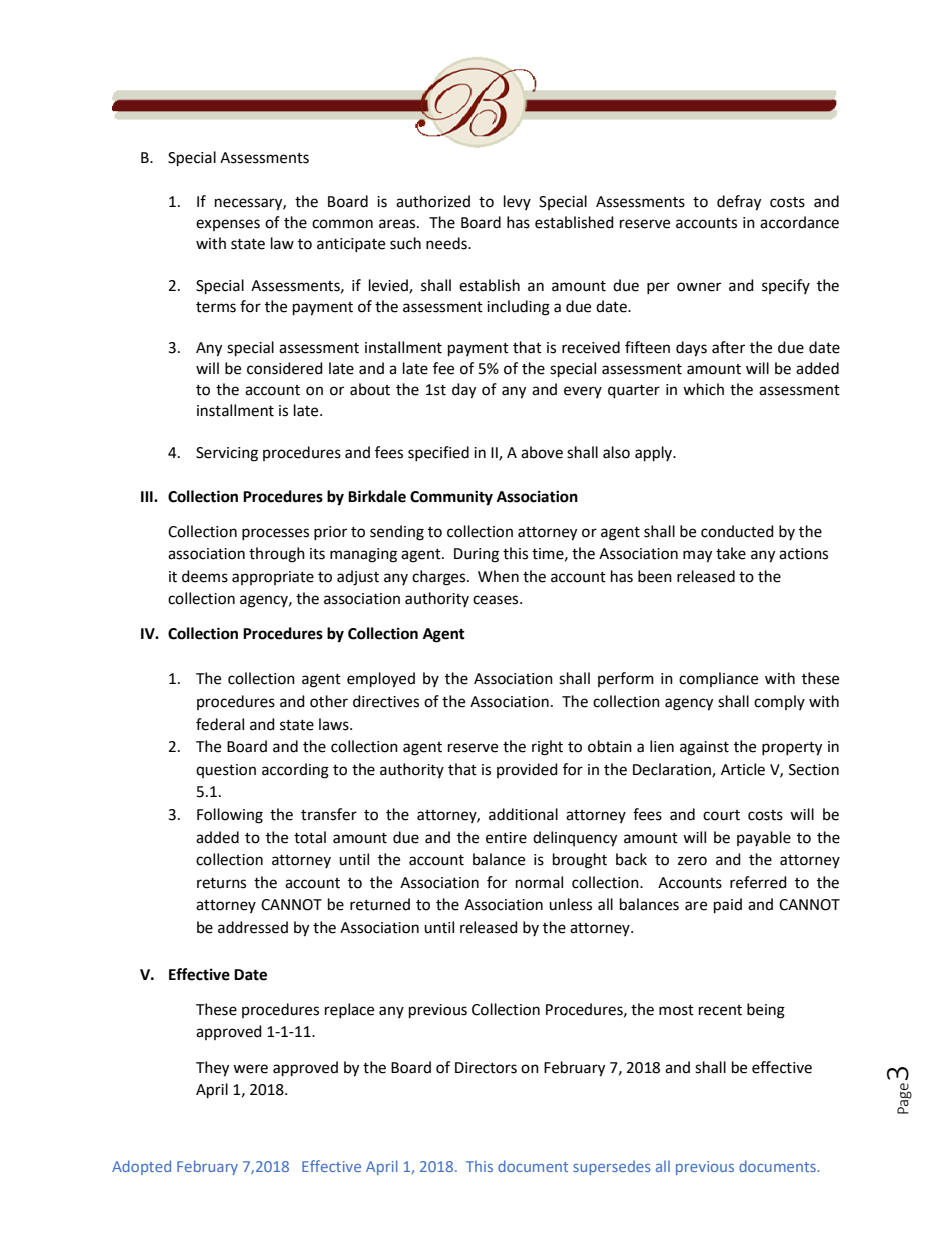  I want to click on federal, so click(220, 724).
